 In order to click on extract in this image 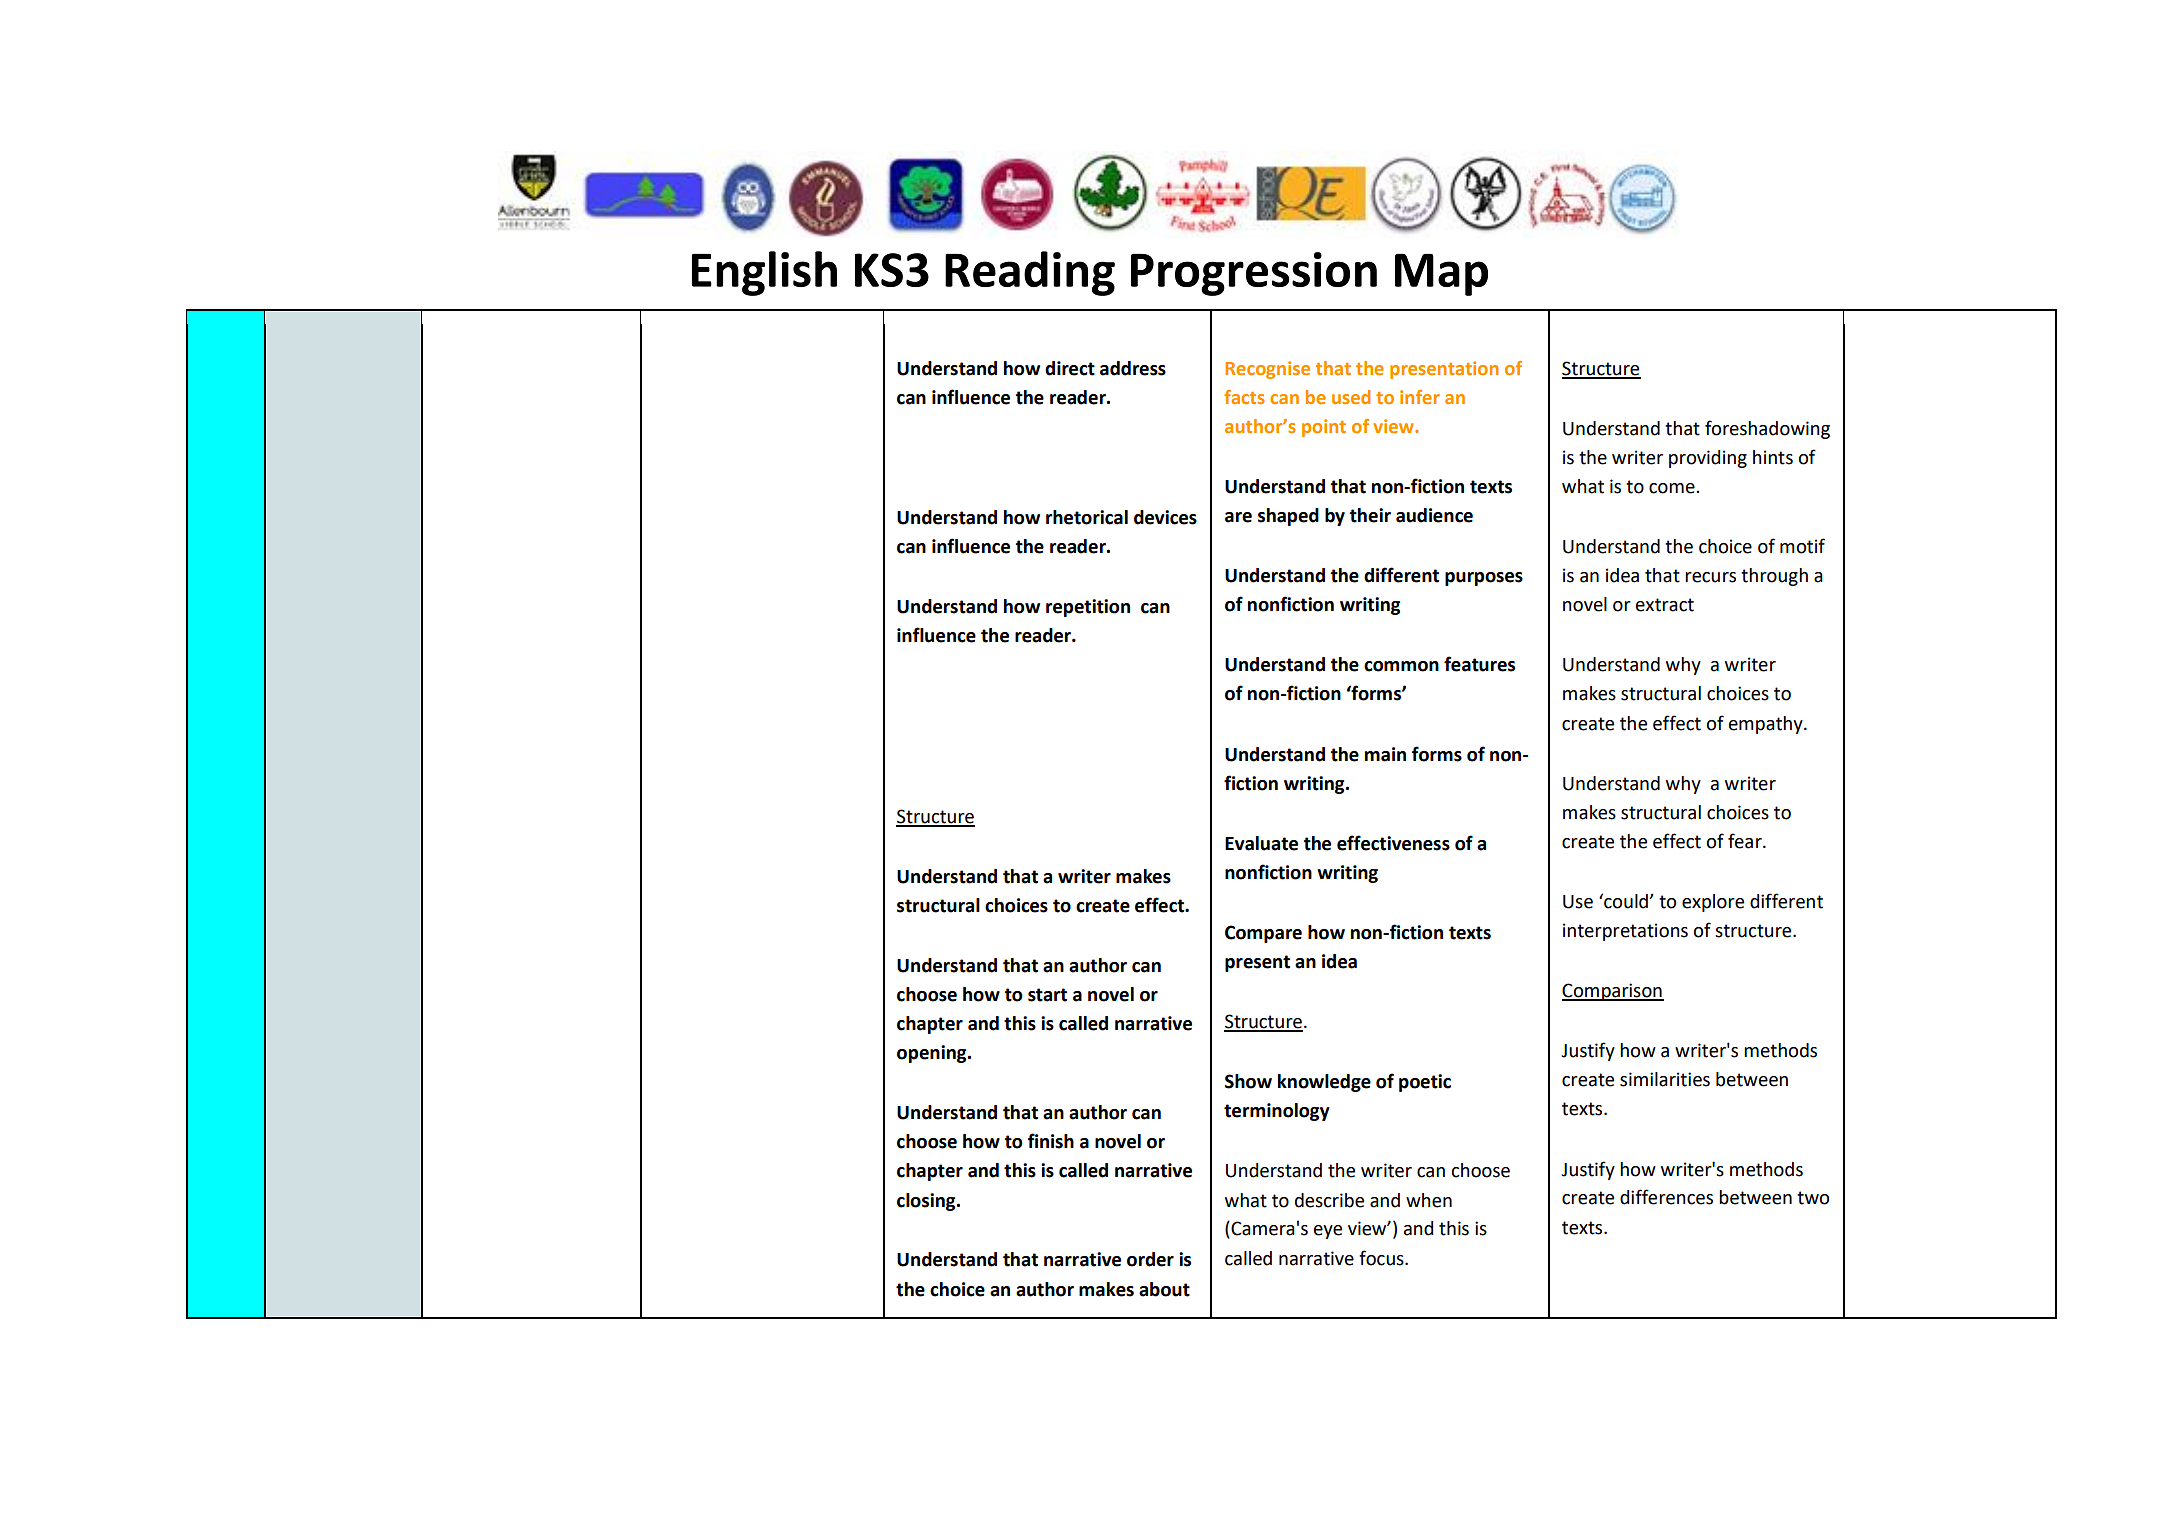, I will do `click(1665, 605)`.
